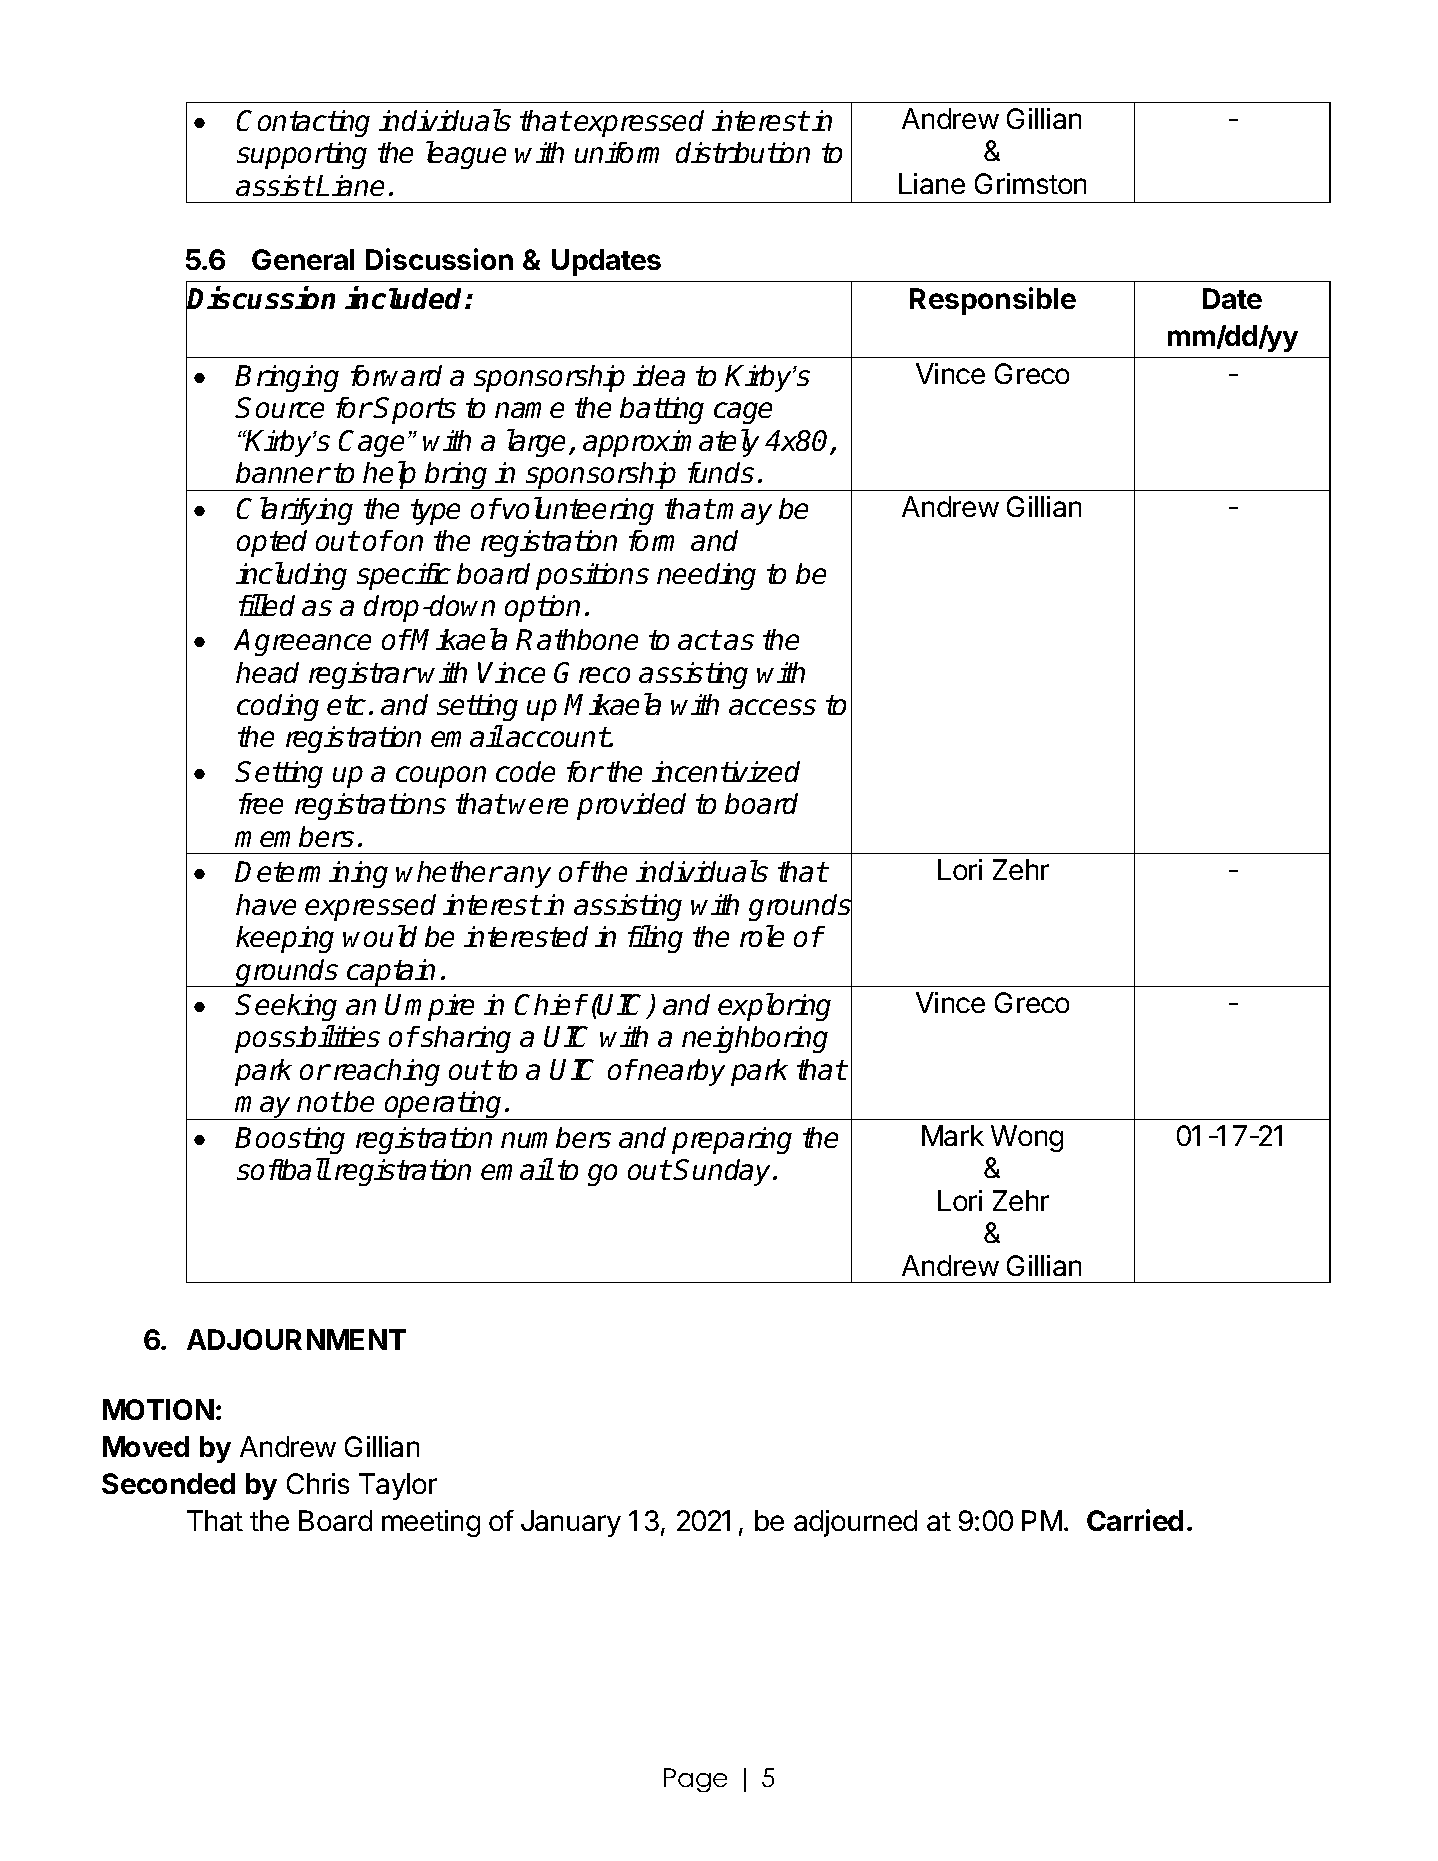 Image resolution: width=1438 pixels, height=1861 pixels. Describe the element at coordinates (283, 1169) in the image. I see `softball` at that location.
